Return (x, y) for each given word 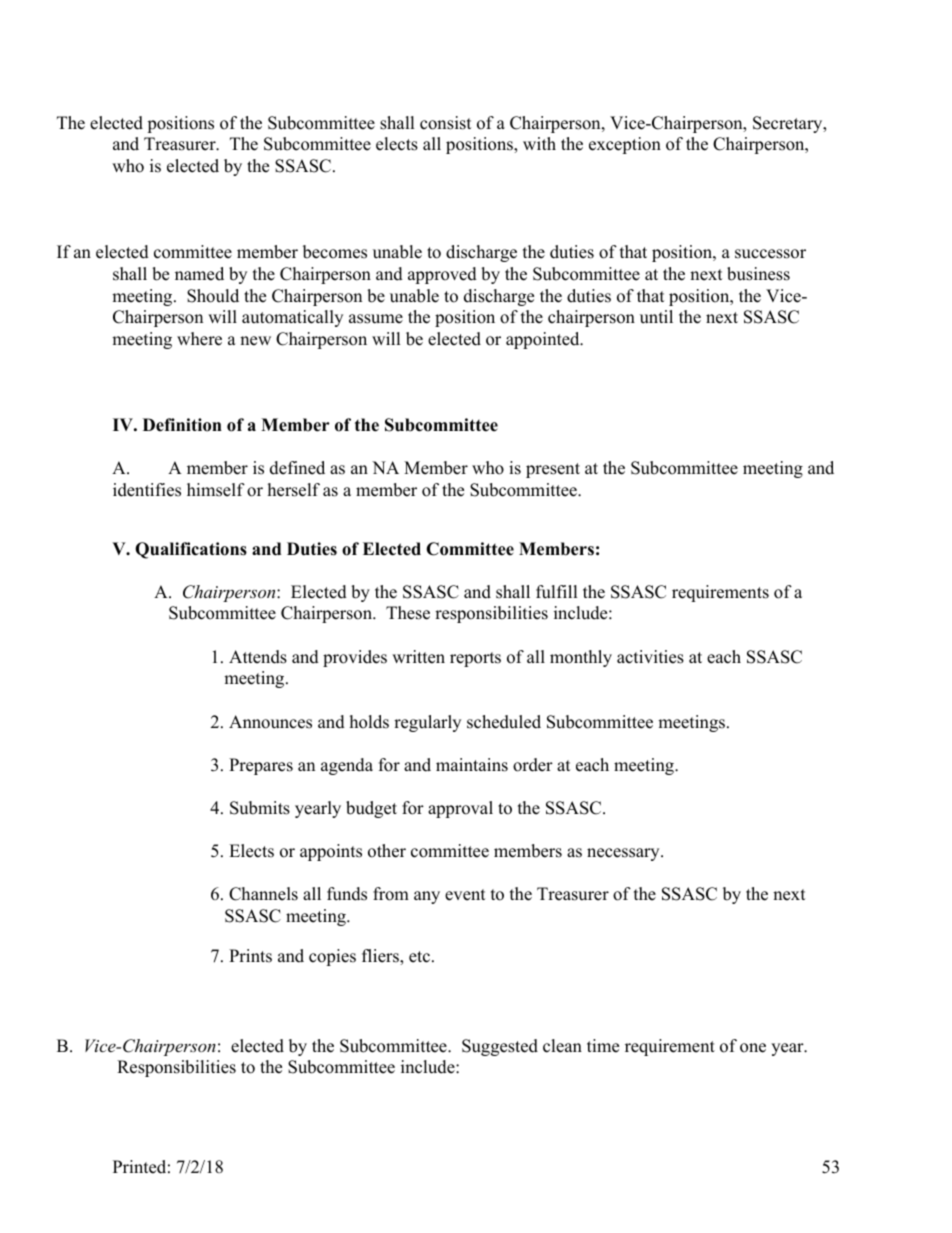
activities (650, 657)
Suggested (500, 1047)
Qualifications (191, 550)
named (199, 274)
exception (625, 145)
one (753, 1048)
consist (446, 123)
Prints (250, 956)
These (408, 613)
